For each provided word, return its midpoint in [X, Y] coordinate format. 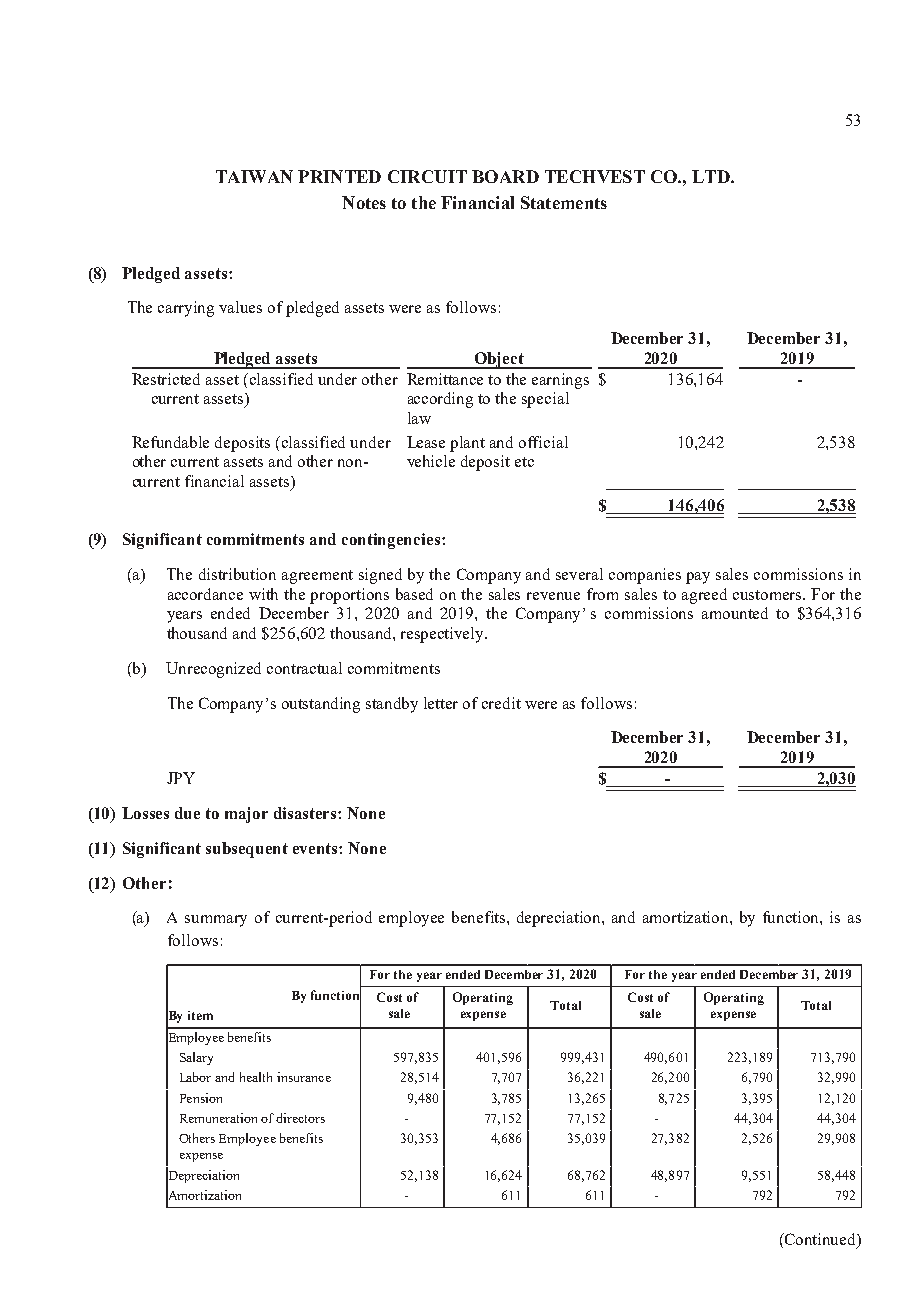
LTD [712, 176]
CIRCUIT [427, 176]
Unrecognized [213, 670]
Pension [201, 1098]
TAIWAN [254, 176]
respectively [444, 635]
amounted [735, 613]
